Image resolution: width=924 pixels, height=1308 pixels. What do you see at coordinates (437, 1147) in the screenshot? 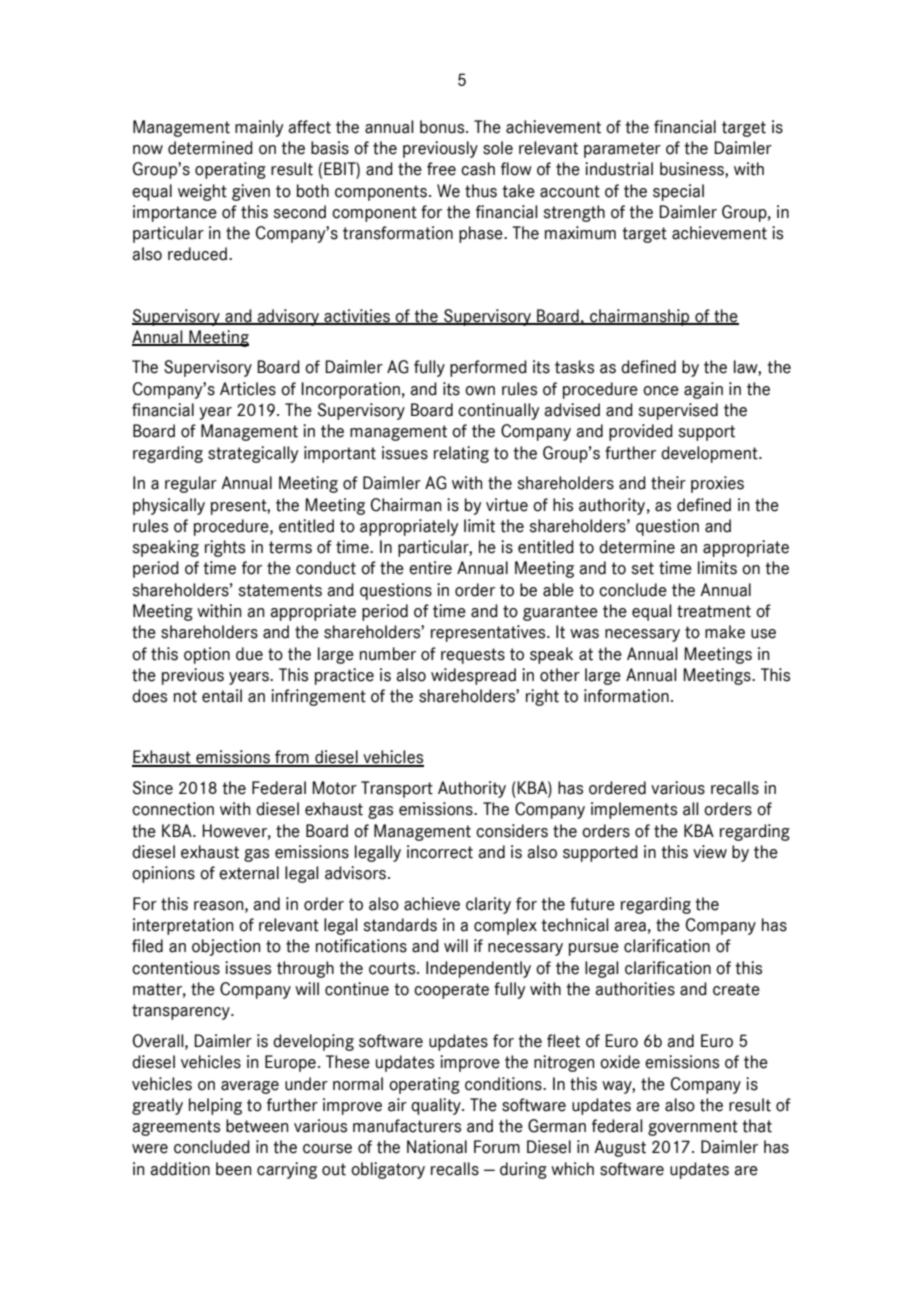
I see `National` at bounding box center [437, 1147].
